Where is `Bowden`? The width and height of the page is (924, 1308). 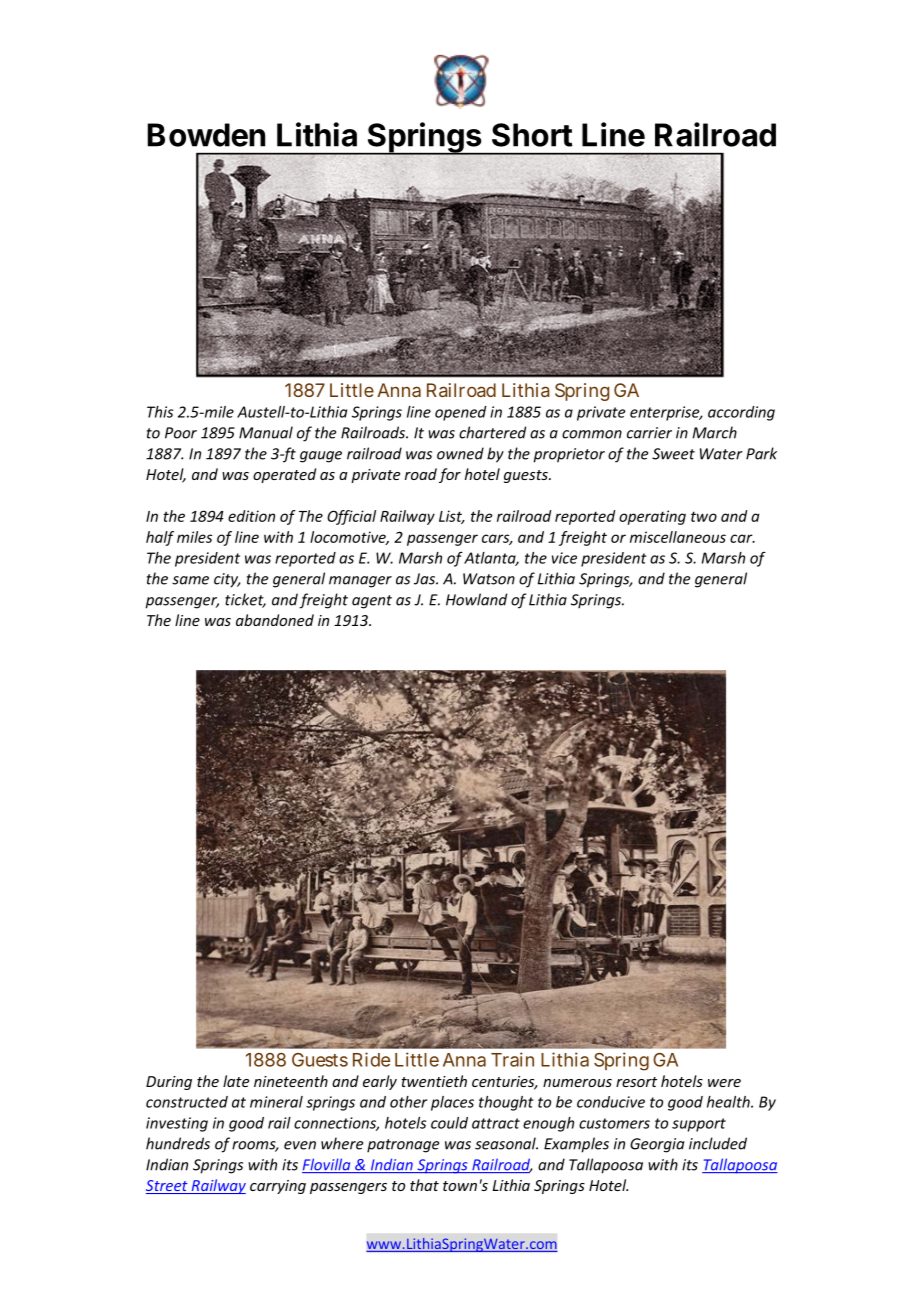 Bowden is located at coordinates (206, 135).
